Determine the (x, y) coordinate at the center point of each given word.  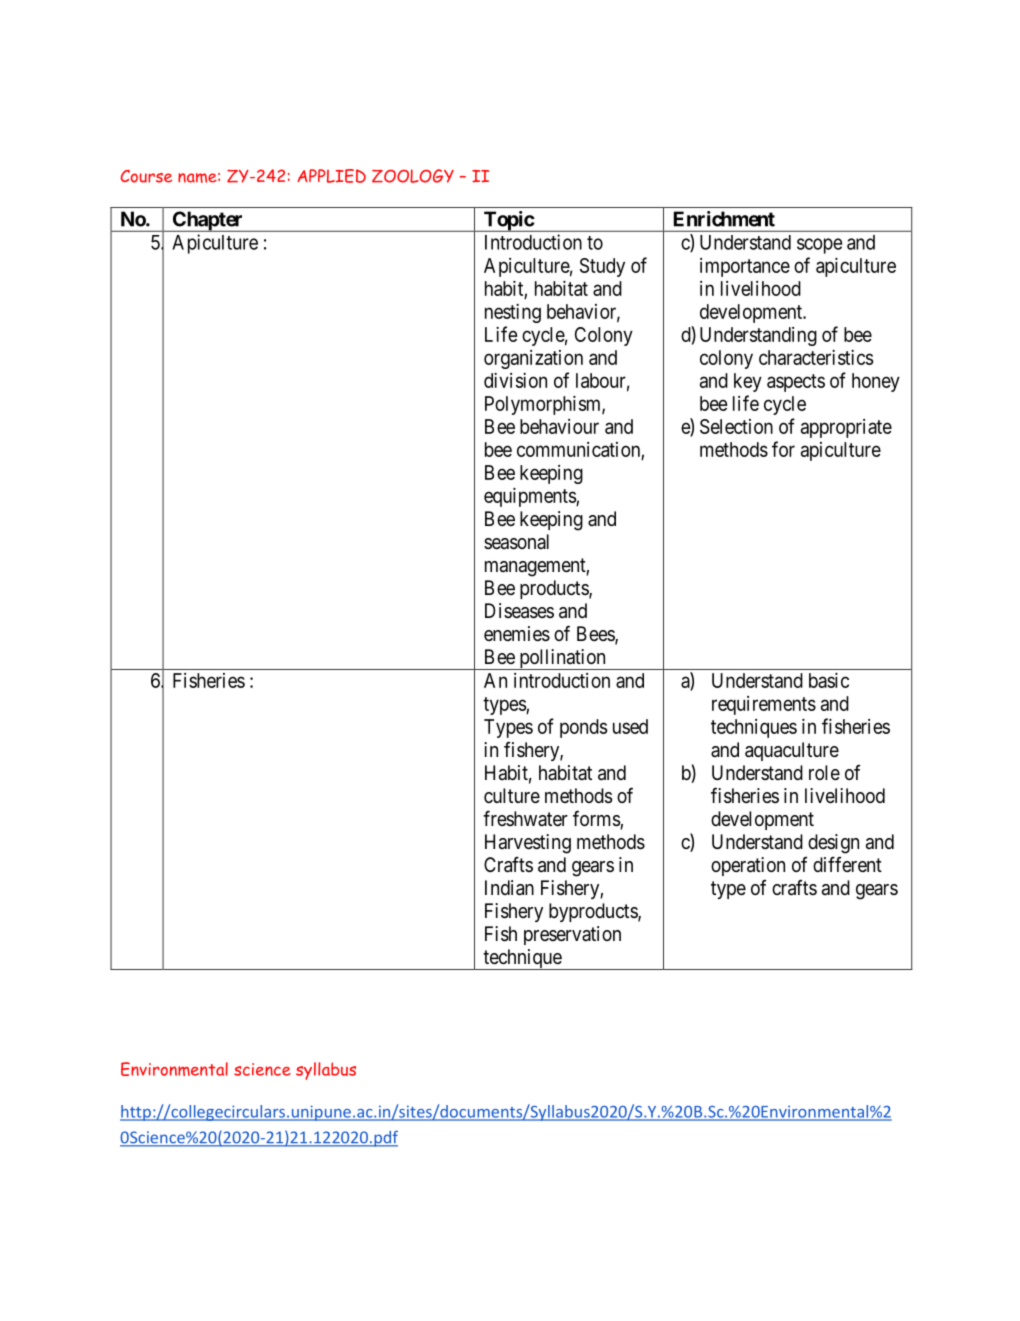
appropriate (846, 428)
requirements (764, 705)
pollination (562, 659)
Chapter (208, 221)
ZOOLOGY (413, 176)
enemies (517, 634)
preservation (572, 935)
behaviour (559, 426)
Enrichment (724, 219)
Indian (509, 888)
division (515, 380)
